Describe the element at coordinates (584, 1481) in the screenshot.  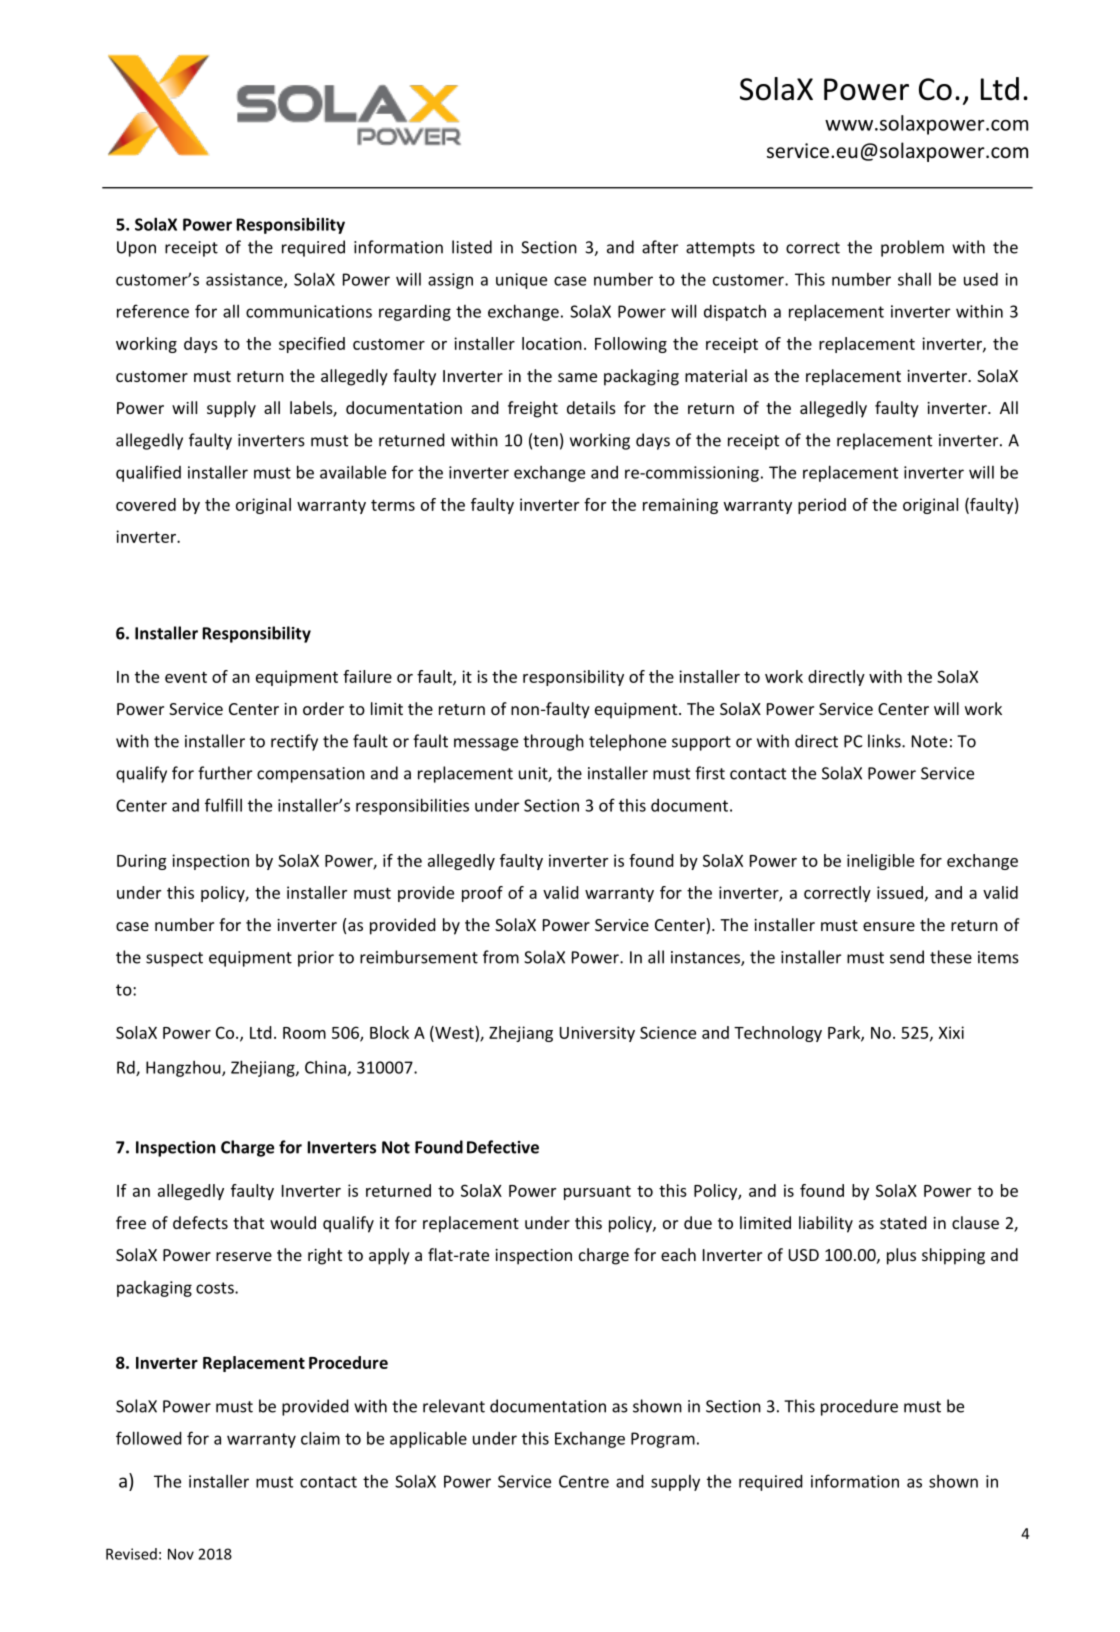
I see `Centre` at that location.
